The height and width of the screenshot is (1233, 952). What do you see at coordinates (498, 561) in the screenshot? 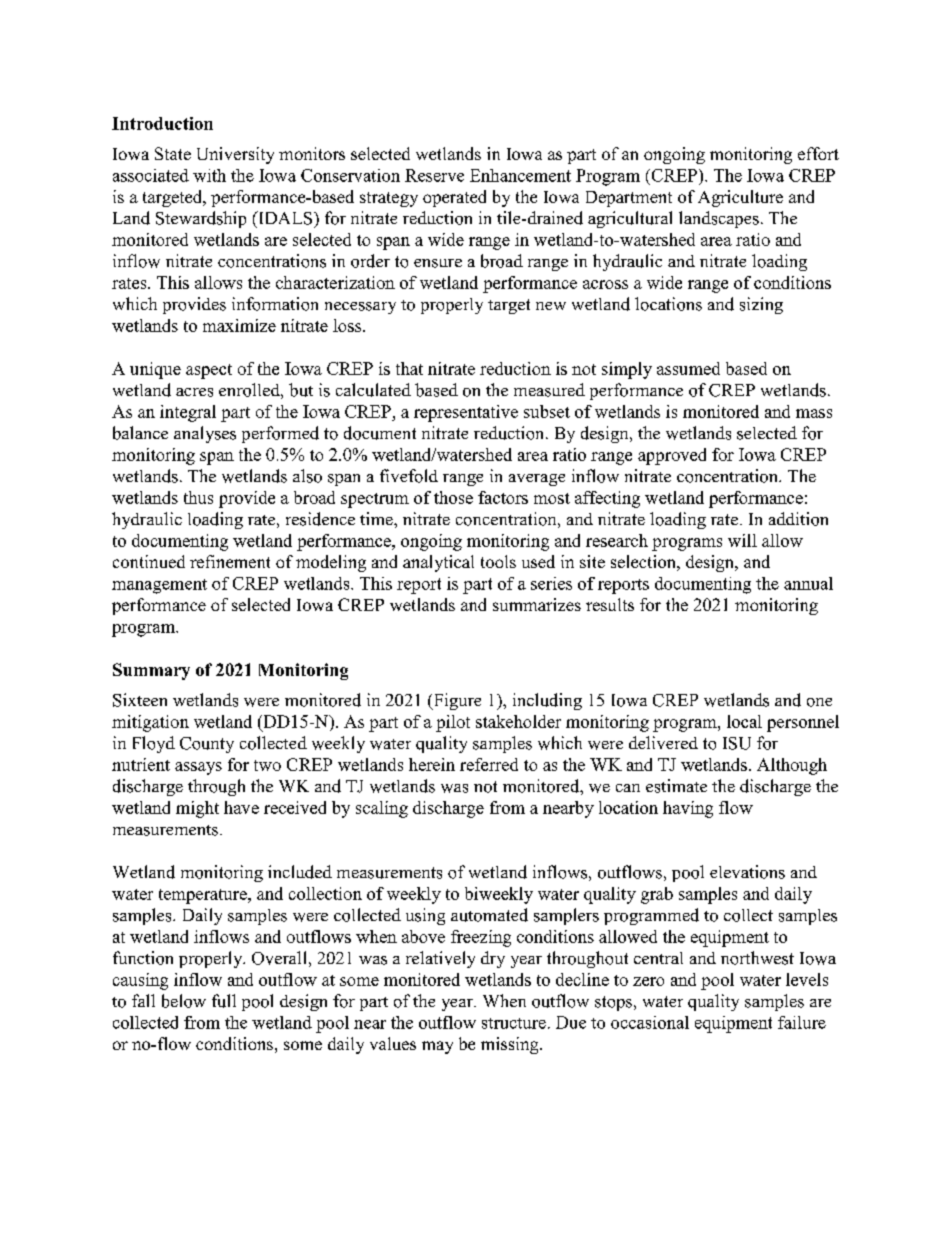
I see `tools` at bounding box center [498, 561].
